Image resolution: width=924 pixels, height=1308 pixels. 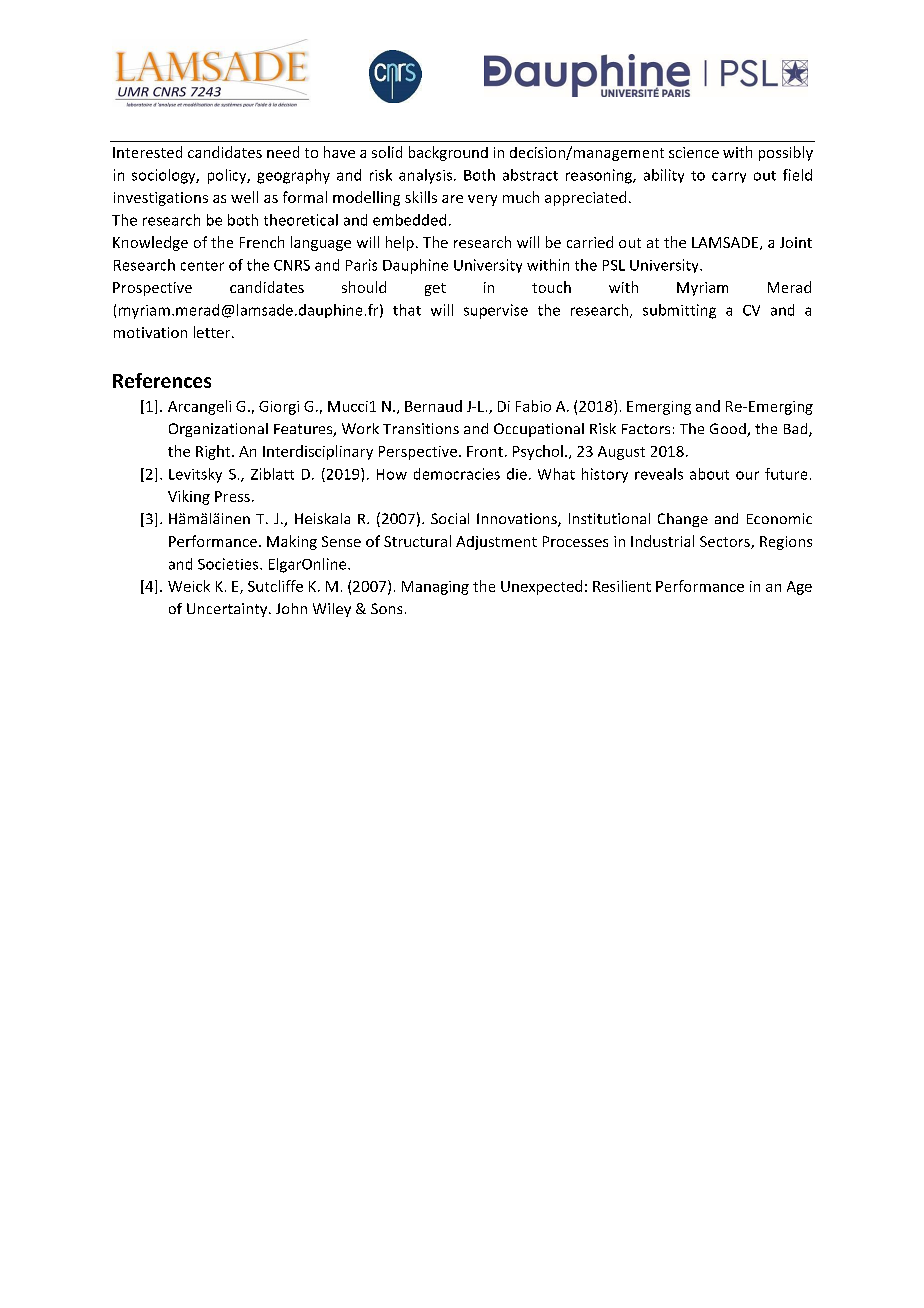 What do you see at coordinates (622, 586) in the document?
I see `Resilient` at bounding box center [622, 586].
